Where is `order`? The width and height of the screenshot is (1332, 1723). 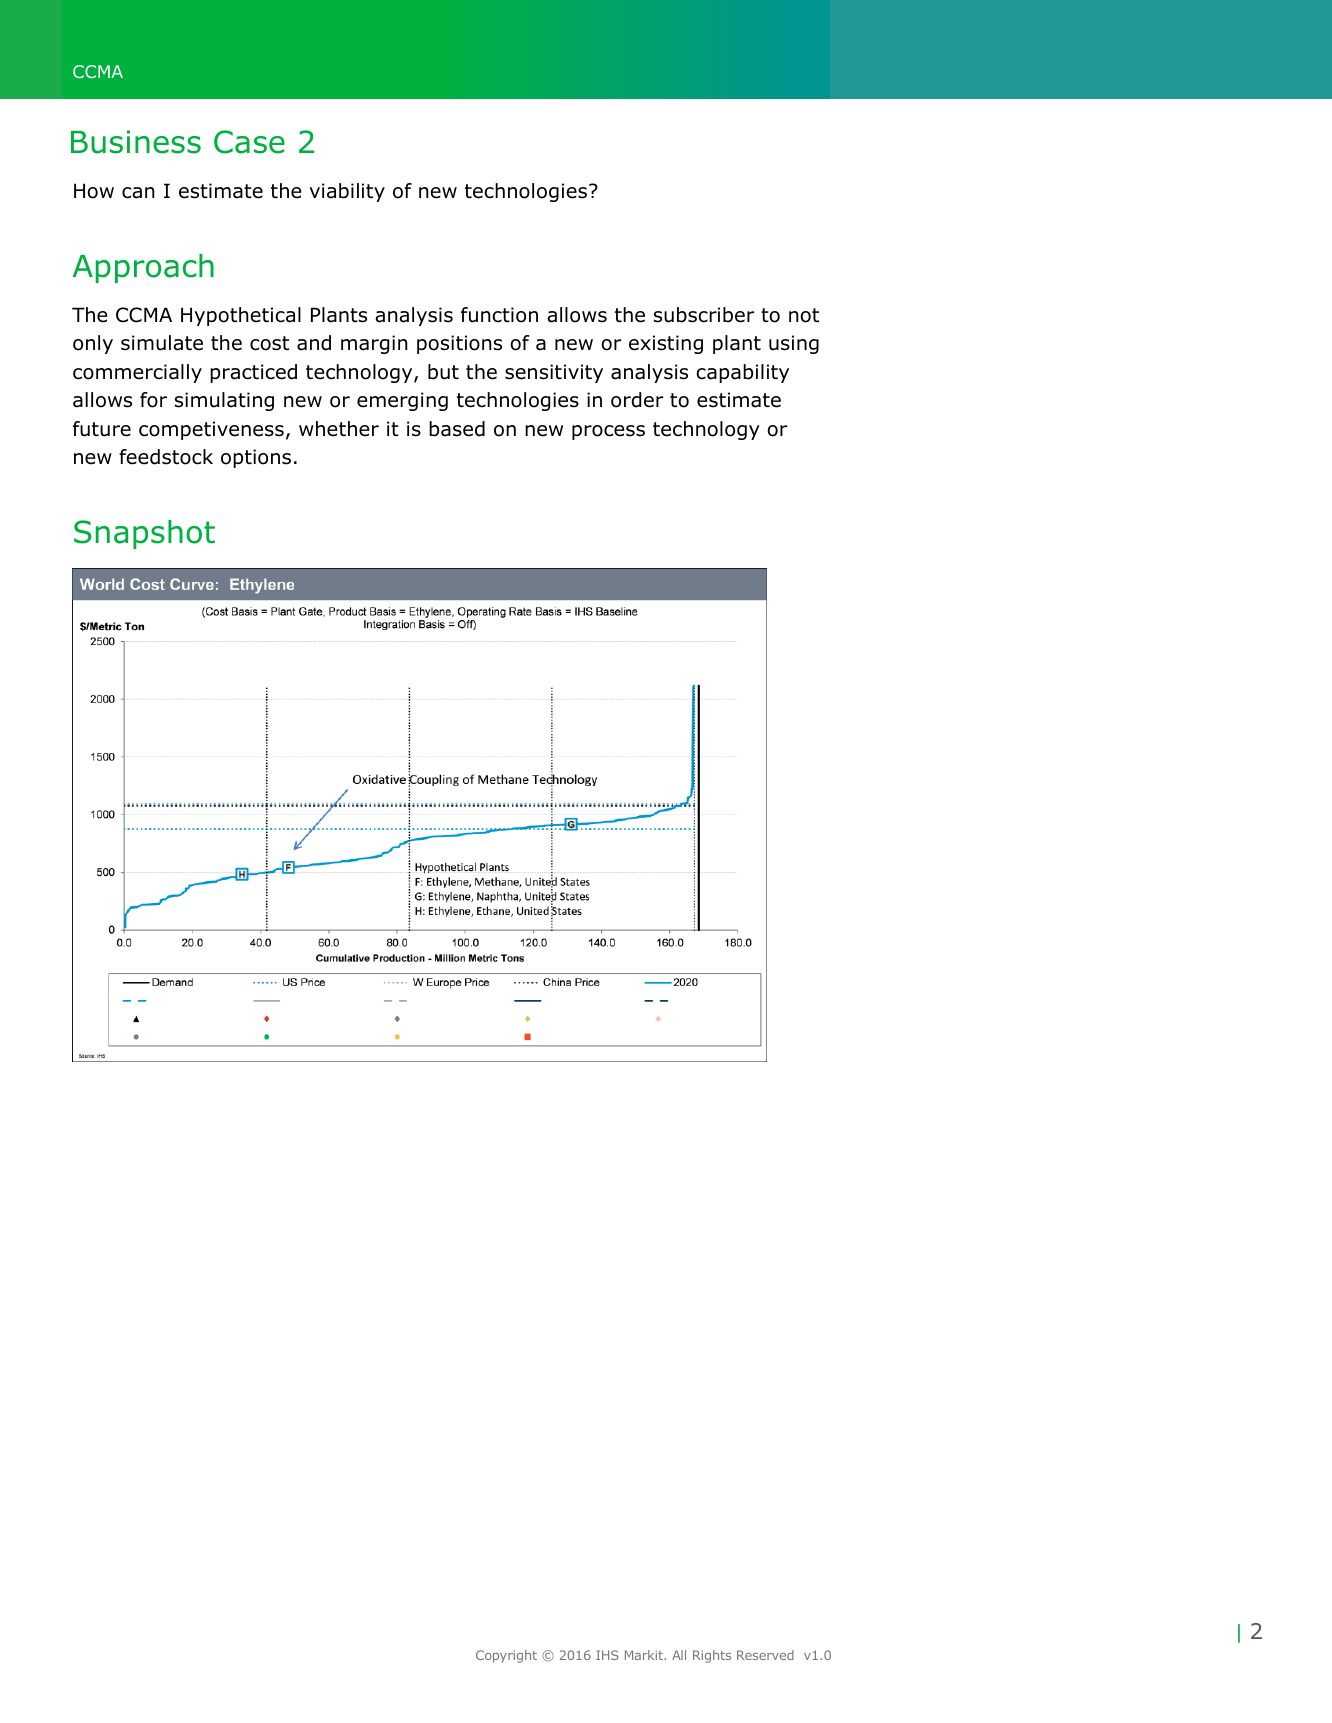 order is located at coordinates (637, 400).
